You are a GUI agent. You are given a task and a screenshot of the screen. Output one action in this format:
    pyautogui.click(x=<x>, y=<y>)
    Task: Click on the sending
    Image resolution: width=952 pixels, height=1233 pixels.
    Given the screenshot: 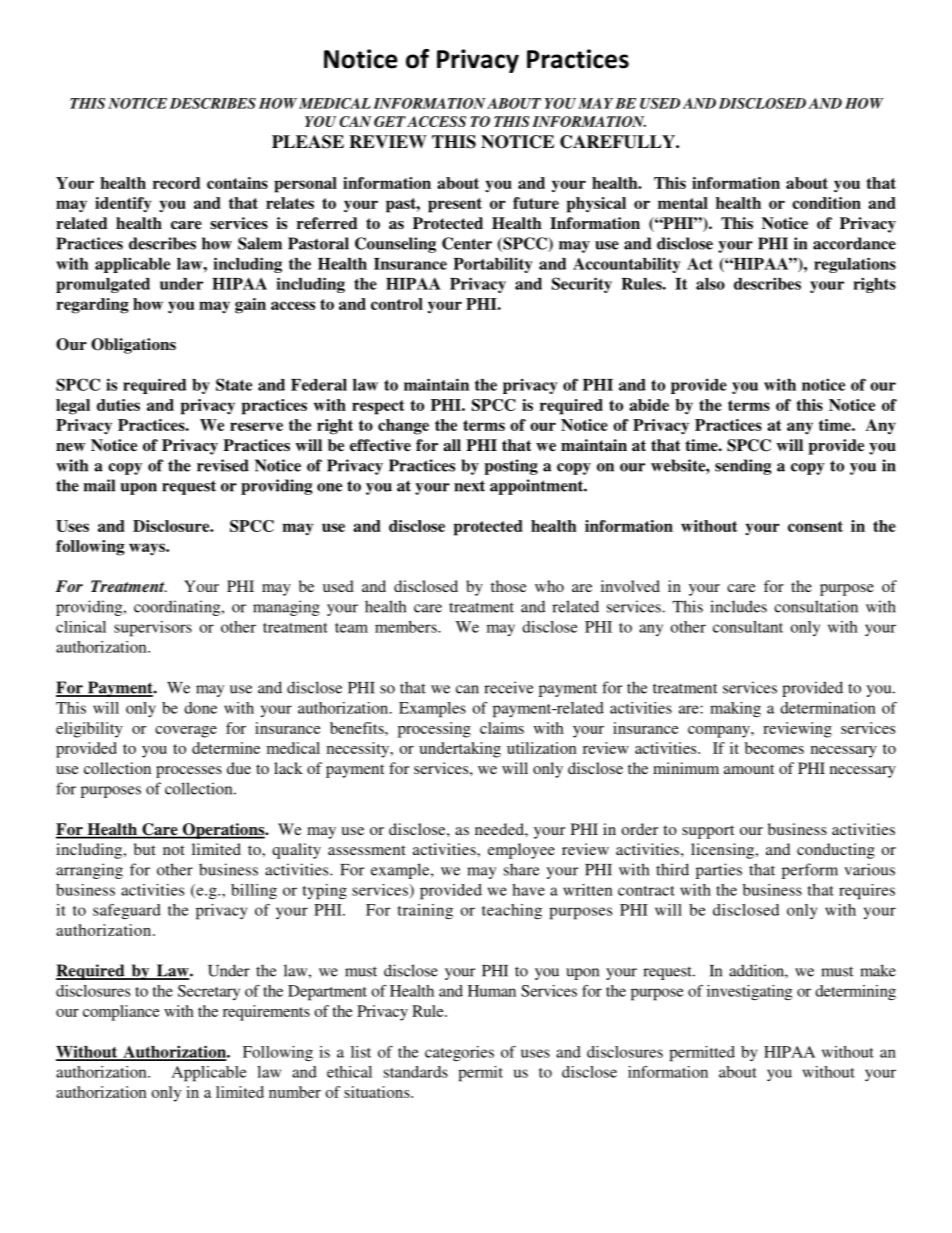 What is the action you would take?
    pyautogui.click(x=743, y=467)
